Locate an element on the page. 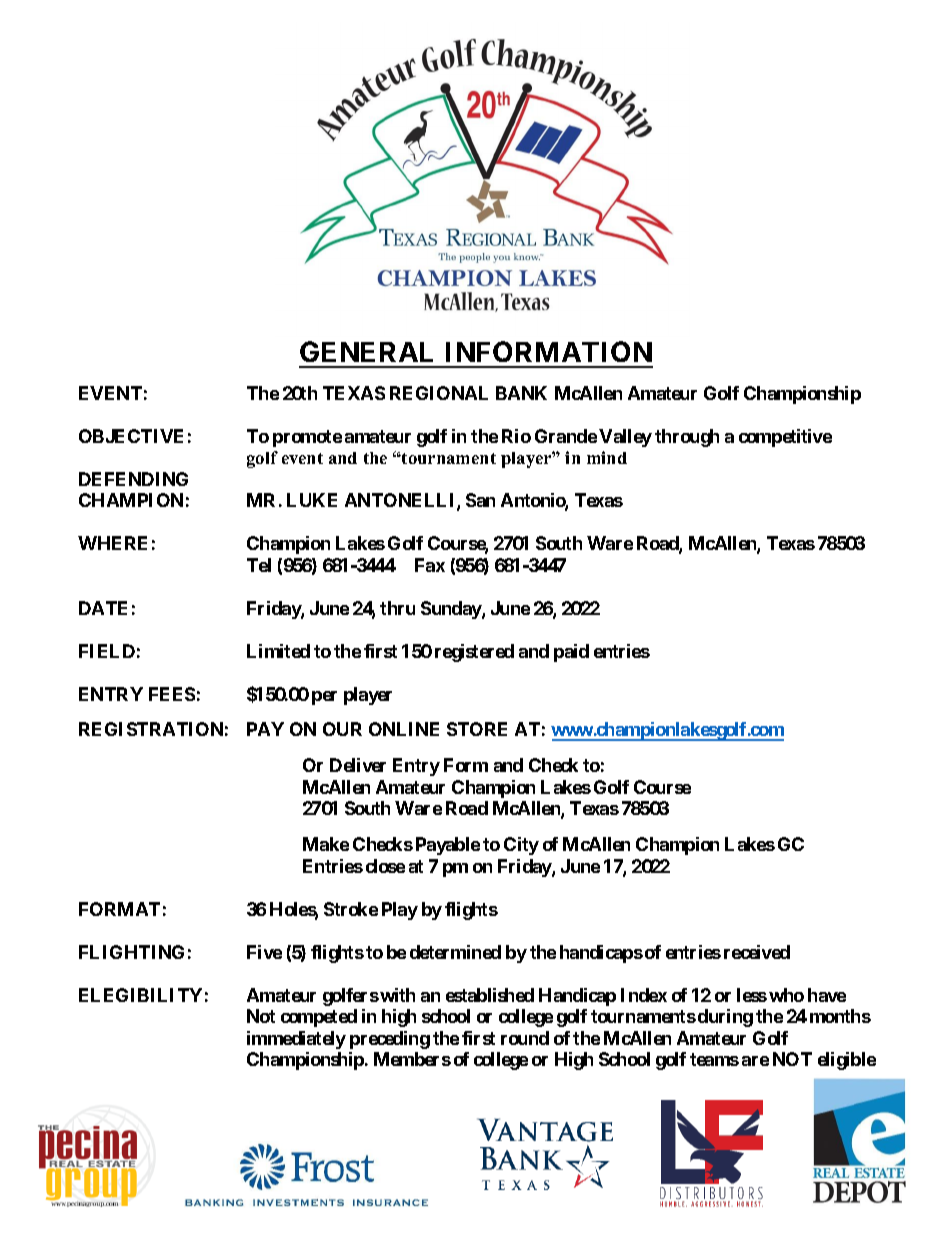 This document has height=1233, width=952. received is located at coordinates (757, 952).
